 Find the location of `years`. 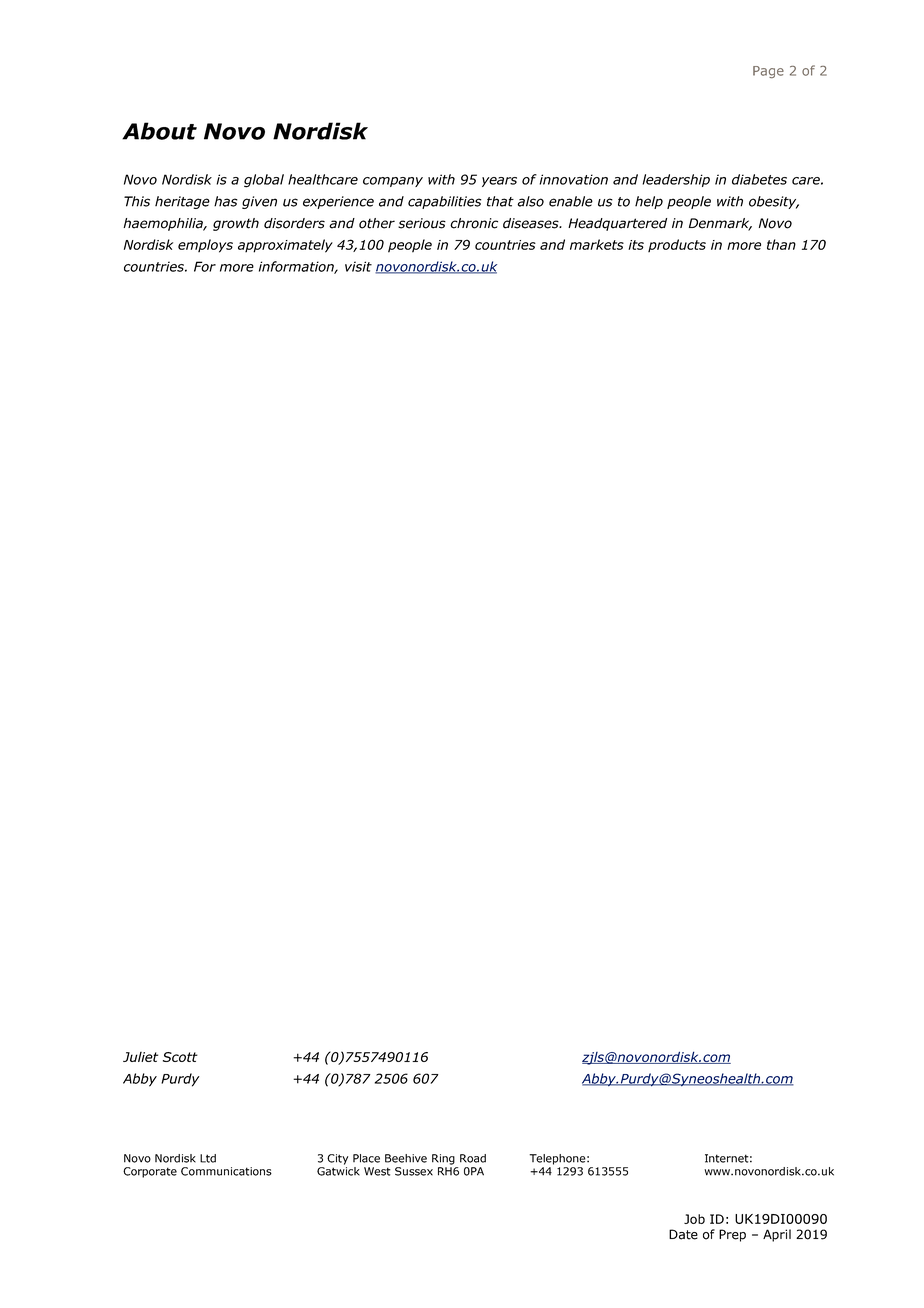

years is located at coordinates (499, 182).
